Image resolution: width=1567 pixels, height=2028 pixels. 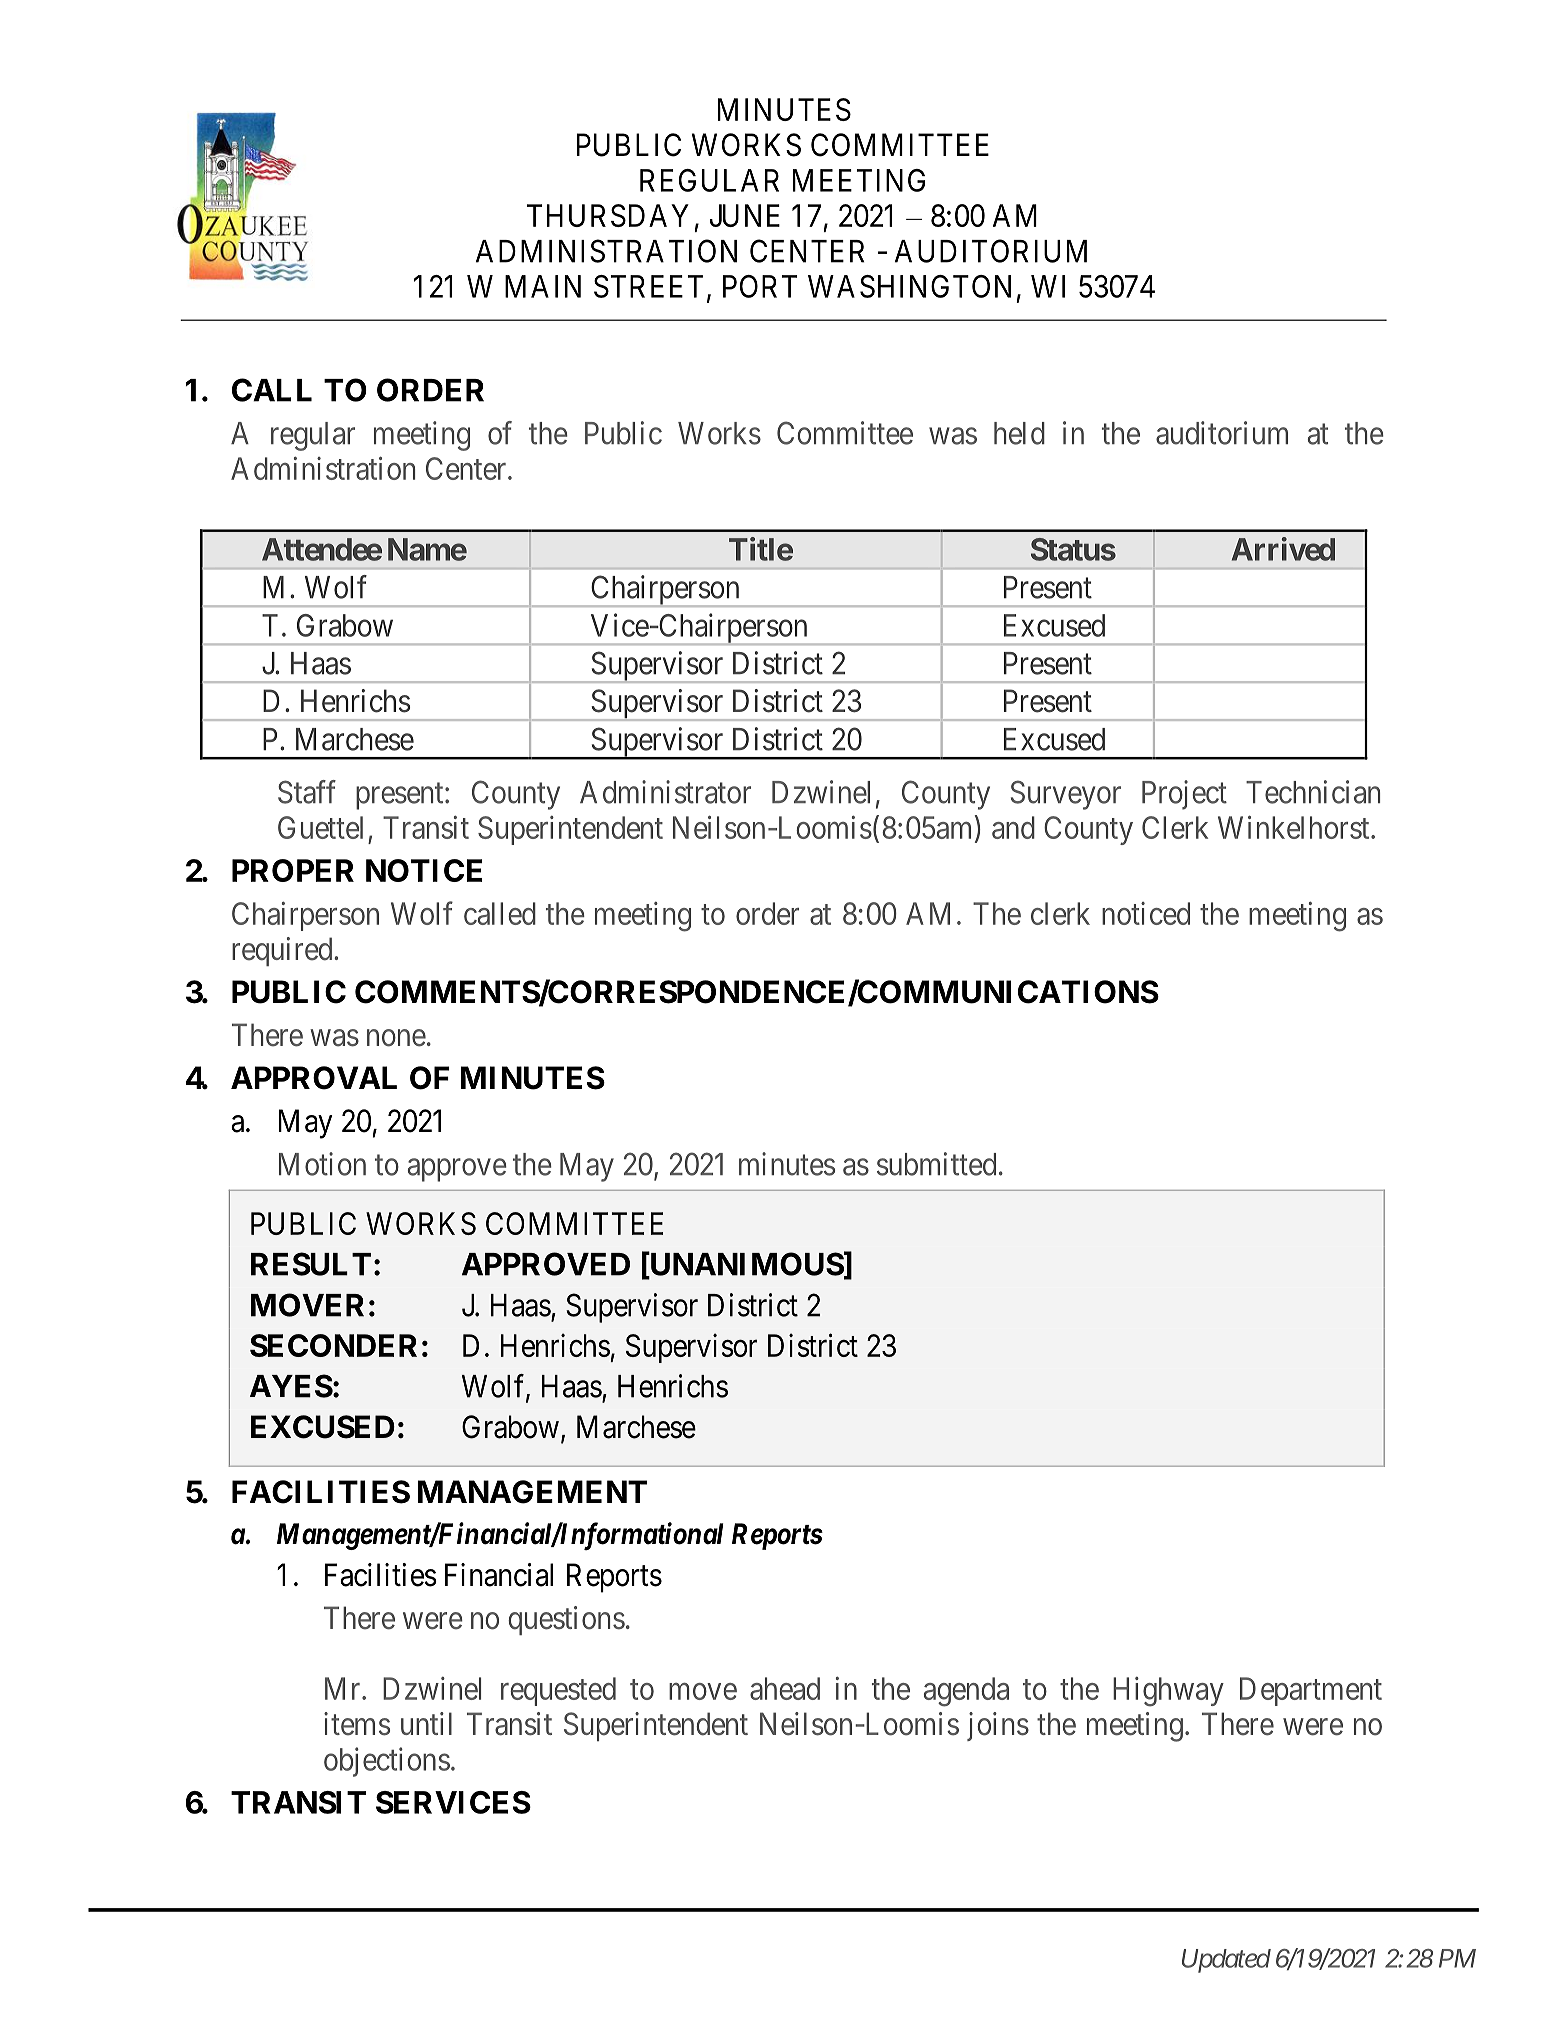 What do you see at coordinates (1019, 433) in the image?
I see `held` at bounding box center [1019, 433].
